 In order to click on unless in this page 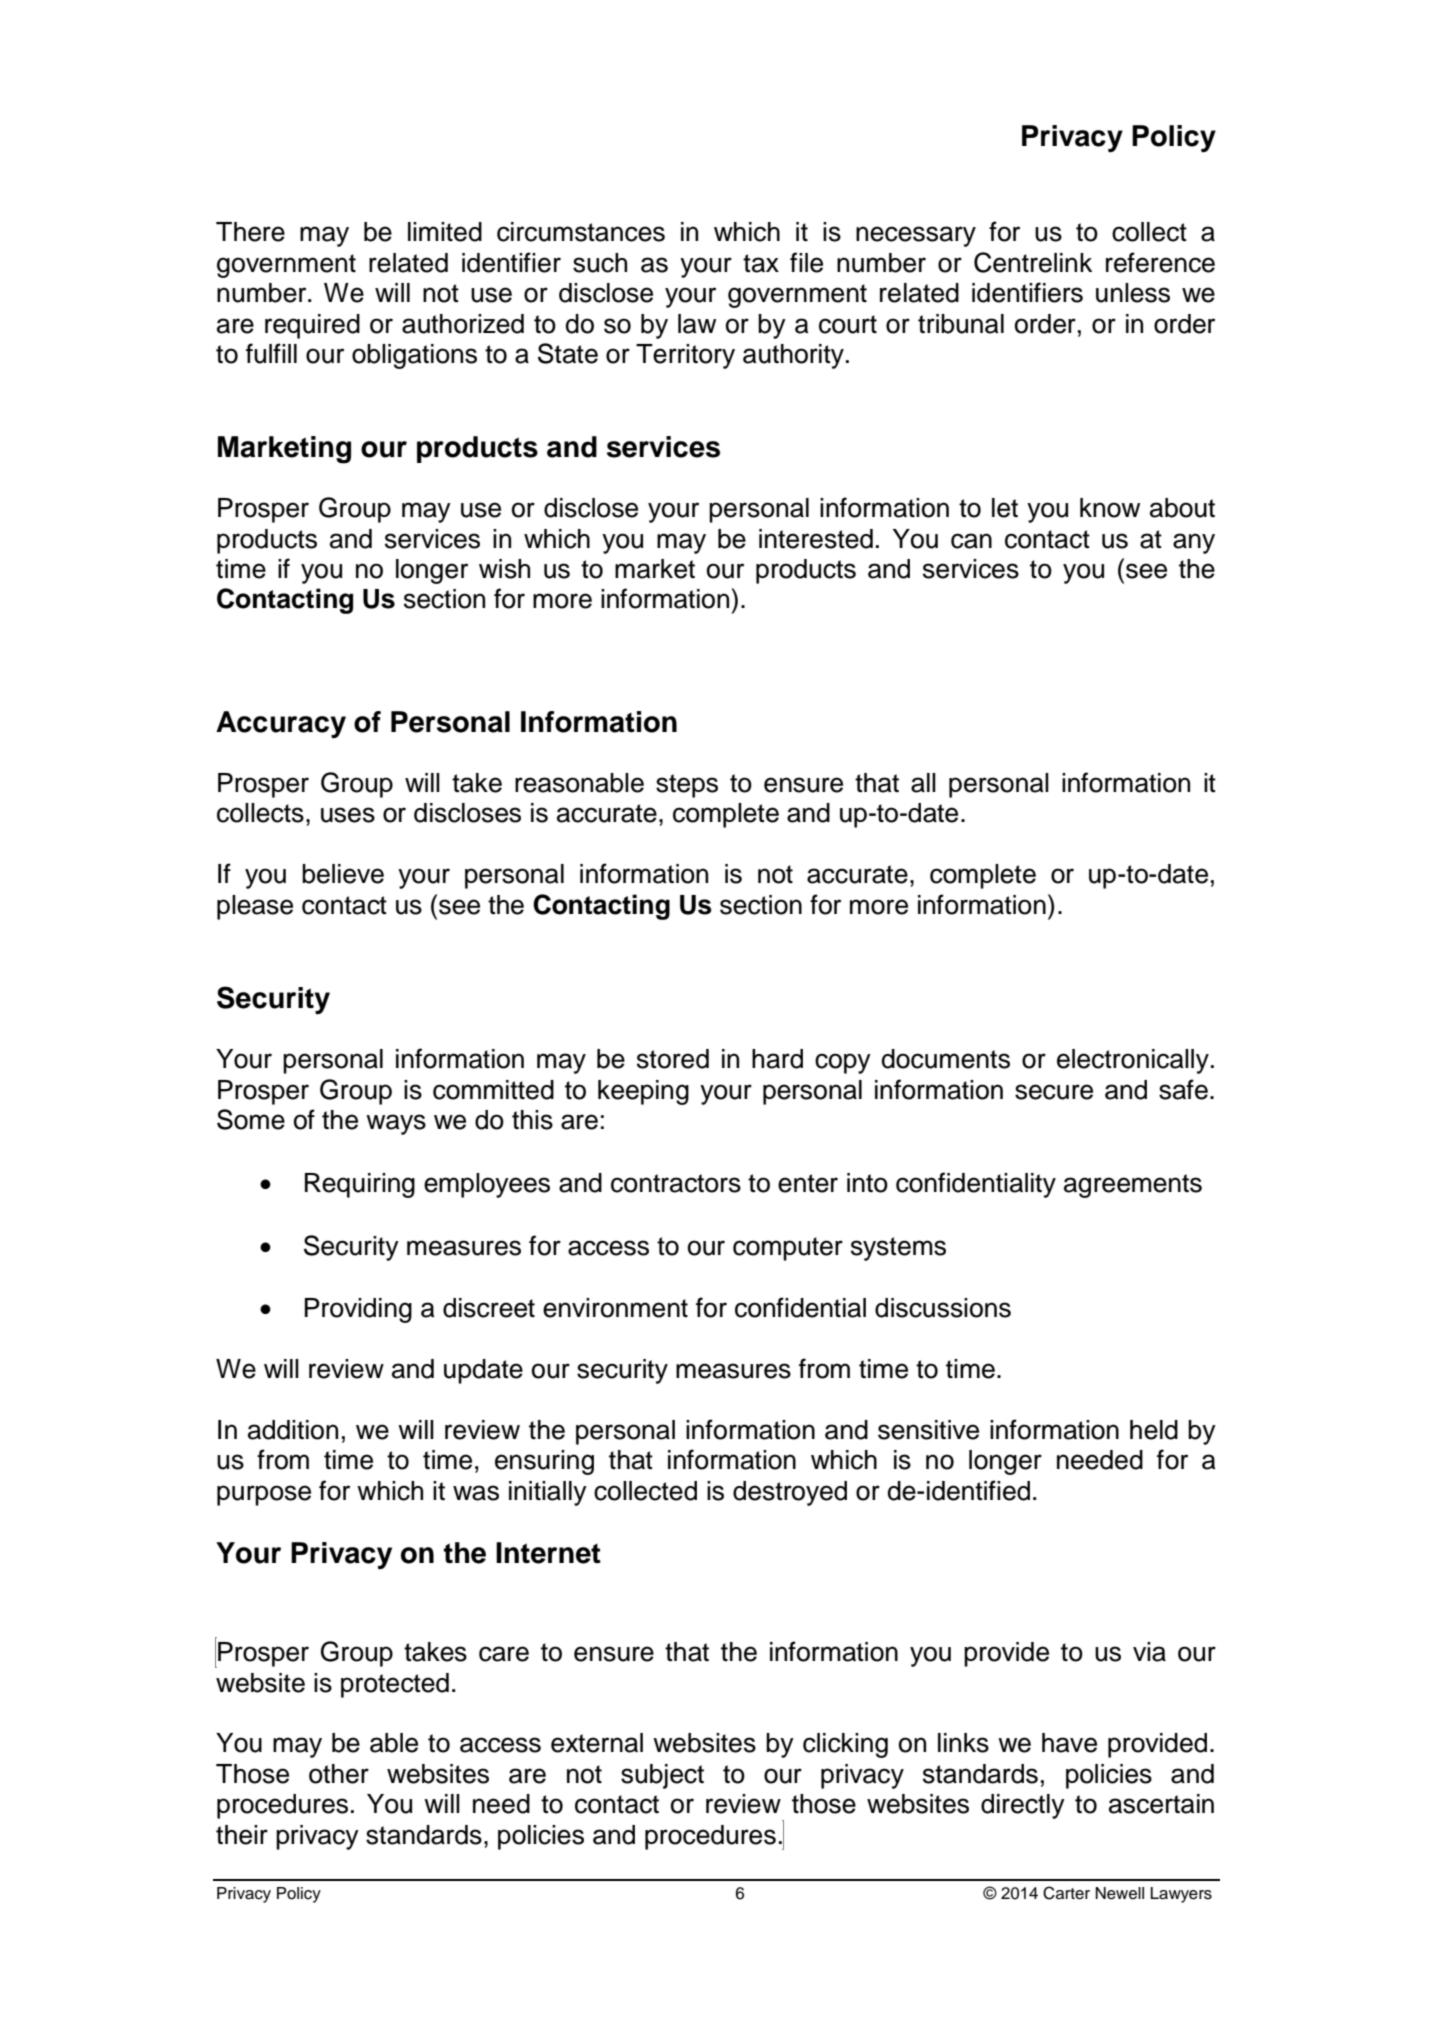, I will do `click(1133, 293)`.
